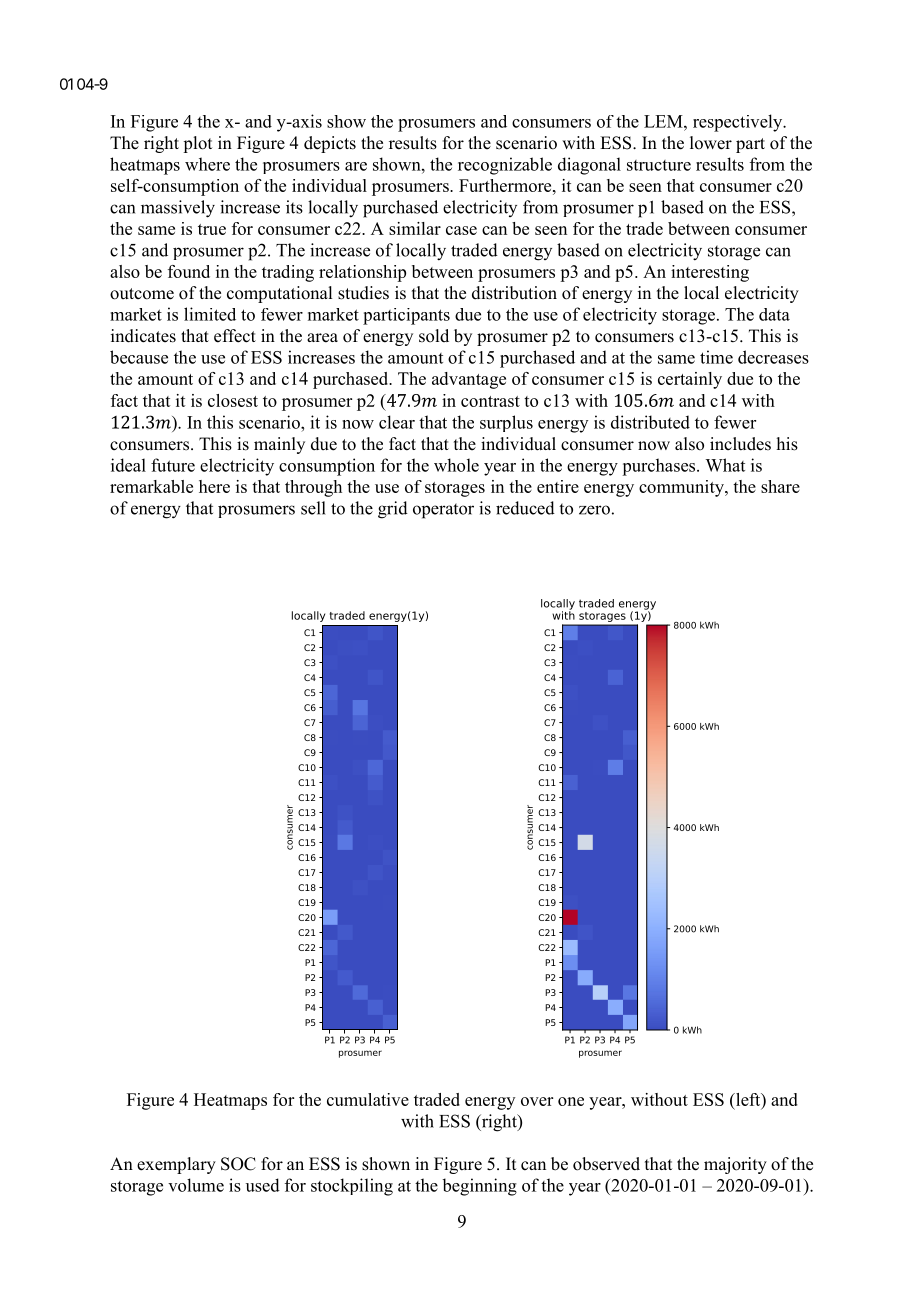 Image resolution: width=924 pixels, height=1308 pixels. Describe the element at coordinates (313, 508) in the image. I see `sell` at that location.
